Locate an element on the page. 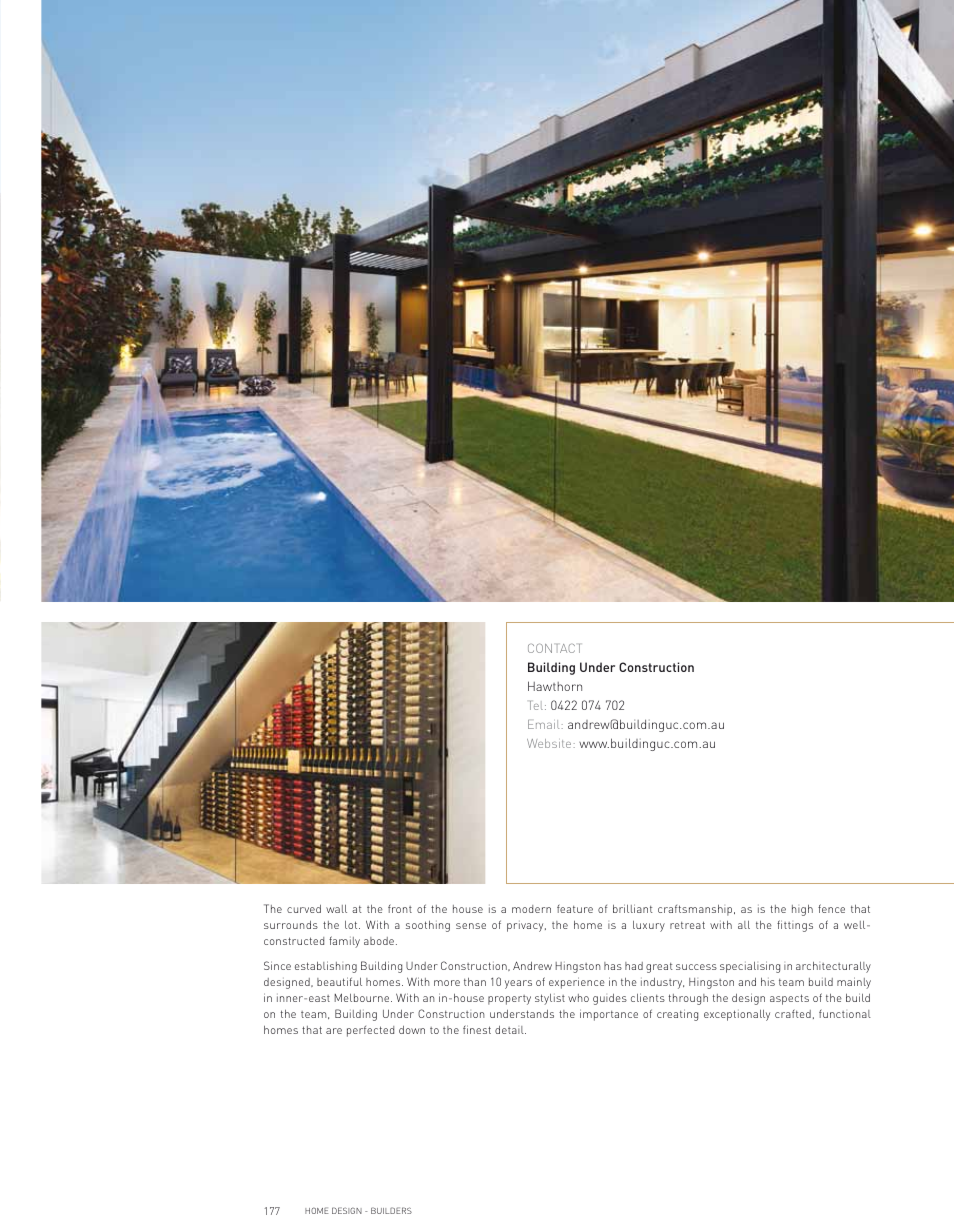 The width and height of the image is (954, 1232). wall is located at coordinates (336, 909).
